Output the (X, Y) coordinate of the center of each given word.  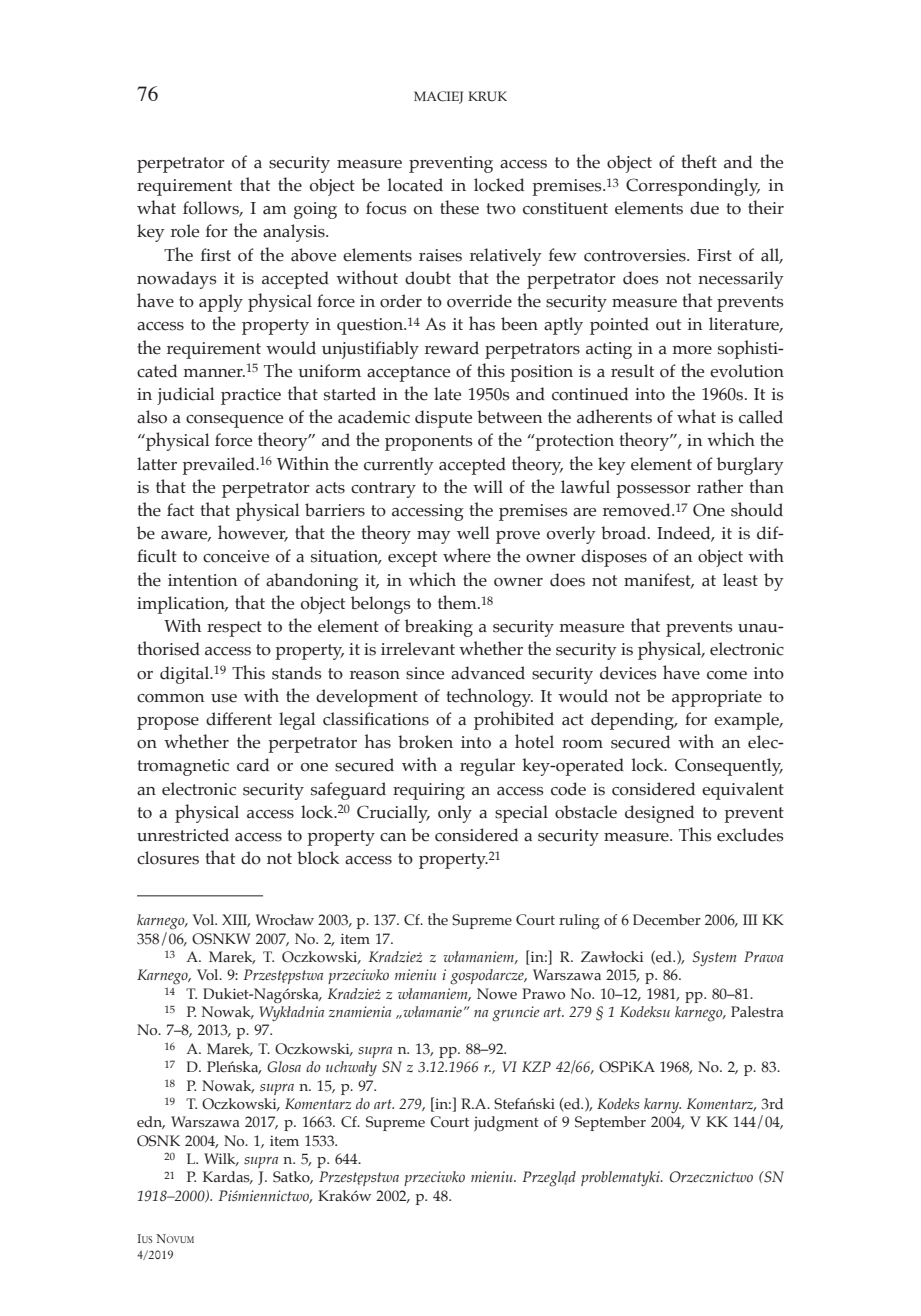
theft (699, 161)
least (740, 580)
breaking (439, 628)
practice (251, 396)
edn (151, 1122)
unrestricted (183, 835)
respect (234, 629)
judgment (506, 1124)
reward (452, 348)
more (692, 350)
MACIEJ (438, 97)
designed (659, 814)
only (455, 814)
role (185, 231)
